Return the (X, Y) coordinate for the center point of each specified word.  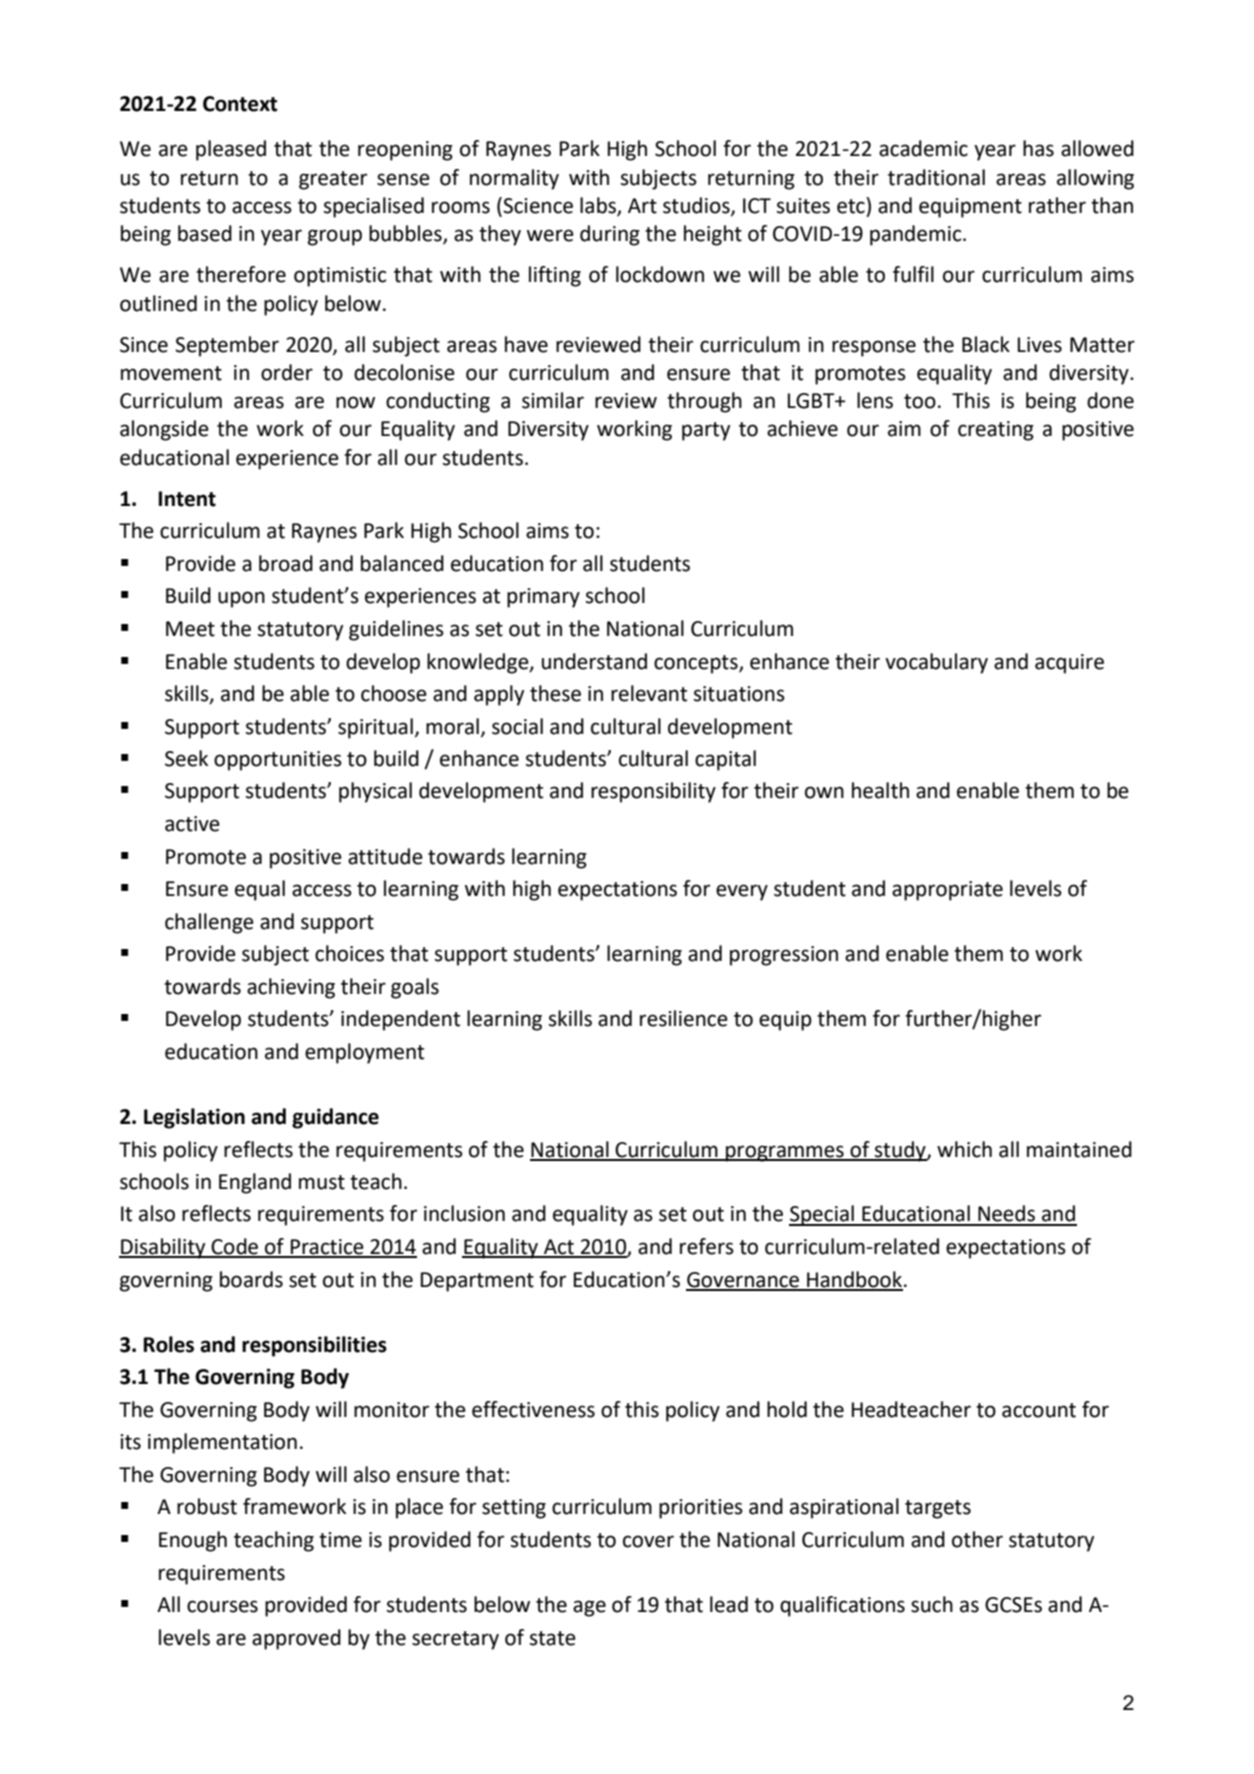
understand (594, 661)
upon (241, 599)
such (932, 1604)
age (589, 1608)
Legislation (194, 1118)
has (1038, 148)
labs (599, 206)
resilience (684, 1018)
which (964, 1149)
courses (222, 1606)
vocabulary (936, 663)
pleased (231, 150)
